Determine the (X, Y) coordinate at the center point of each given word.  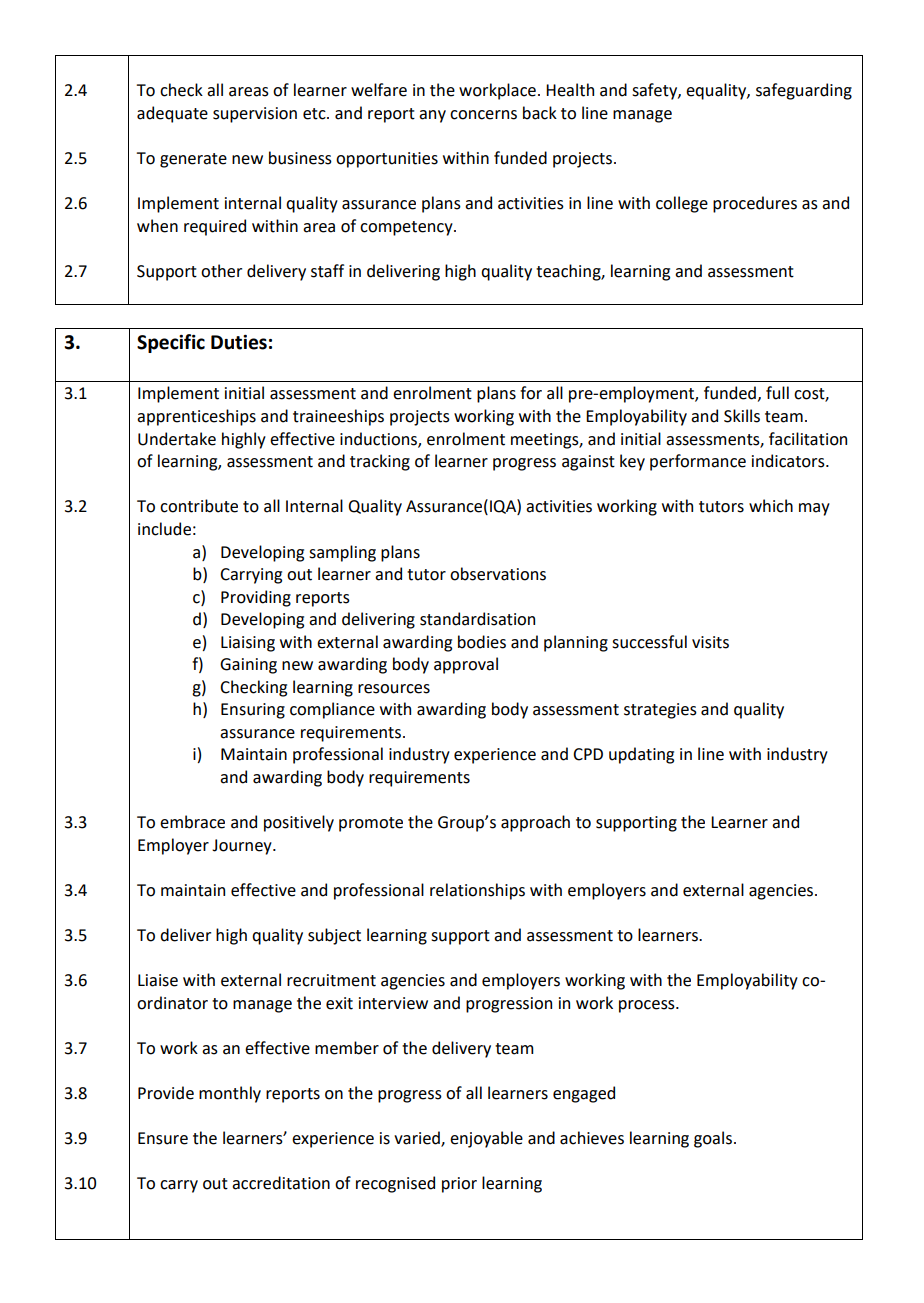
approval (466, 665)
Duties (239, 342)
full (777, 393)
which (771, 506)
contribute (199, 506)
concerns (483, 115)
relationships (477, 891)
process (648, 1006)
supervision (255, 115)
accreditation (281, 1183)
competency (407, 228)
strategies (660, 711)
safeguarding (804, 91)
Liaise (158, 980)
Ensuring (253, 711)
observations (498, 574)
